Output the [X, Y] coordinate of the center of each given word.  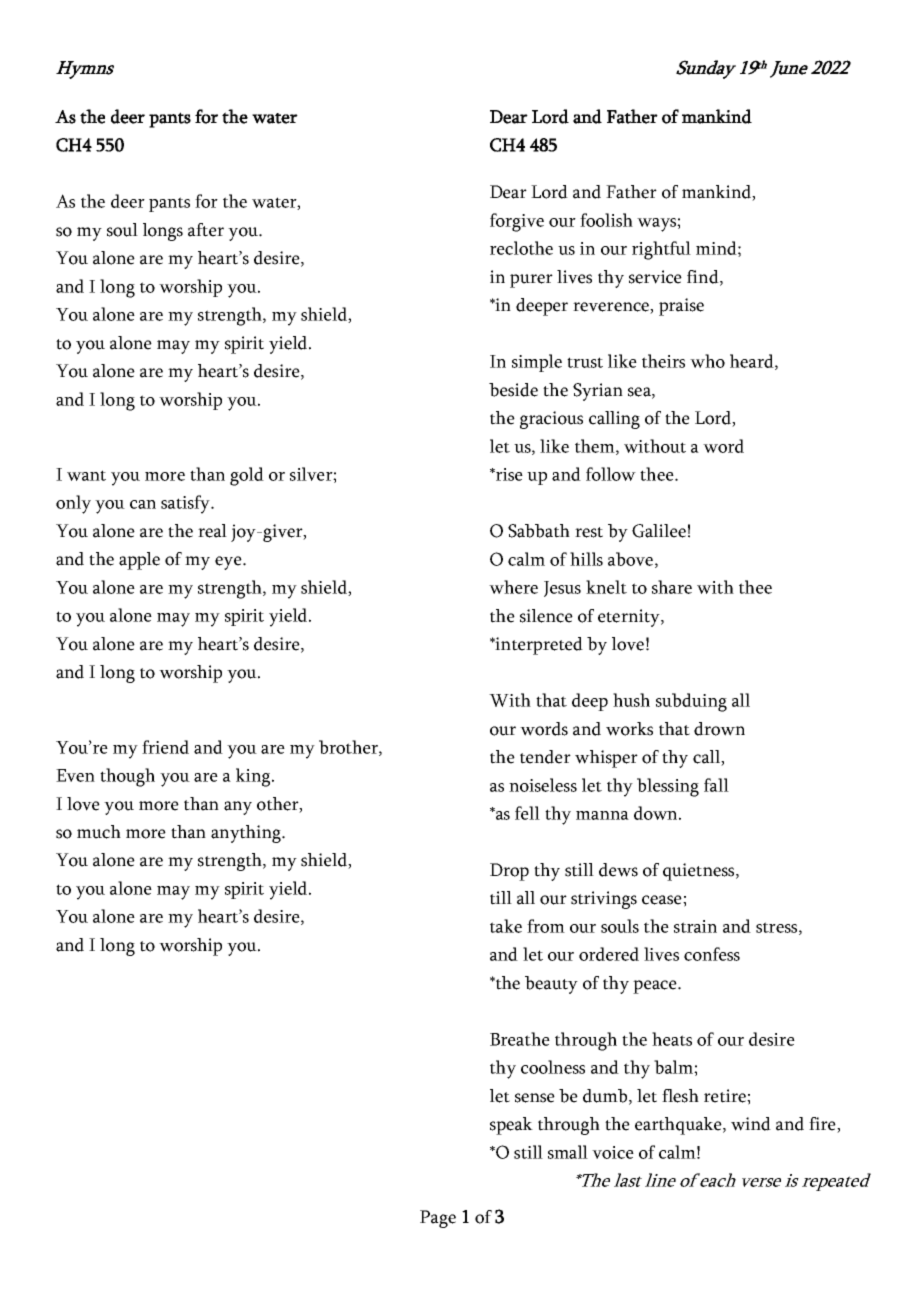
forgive [517, 222]
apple [139, 561]
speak [511, 1126]
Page [438, 1219]
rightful [661, 250]
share [672, 587]
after [206, 230]
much [99, 832]
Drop [509, 872]
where [513, 587]
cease [663, 900]
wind [751, 1124]
